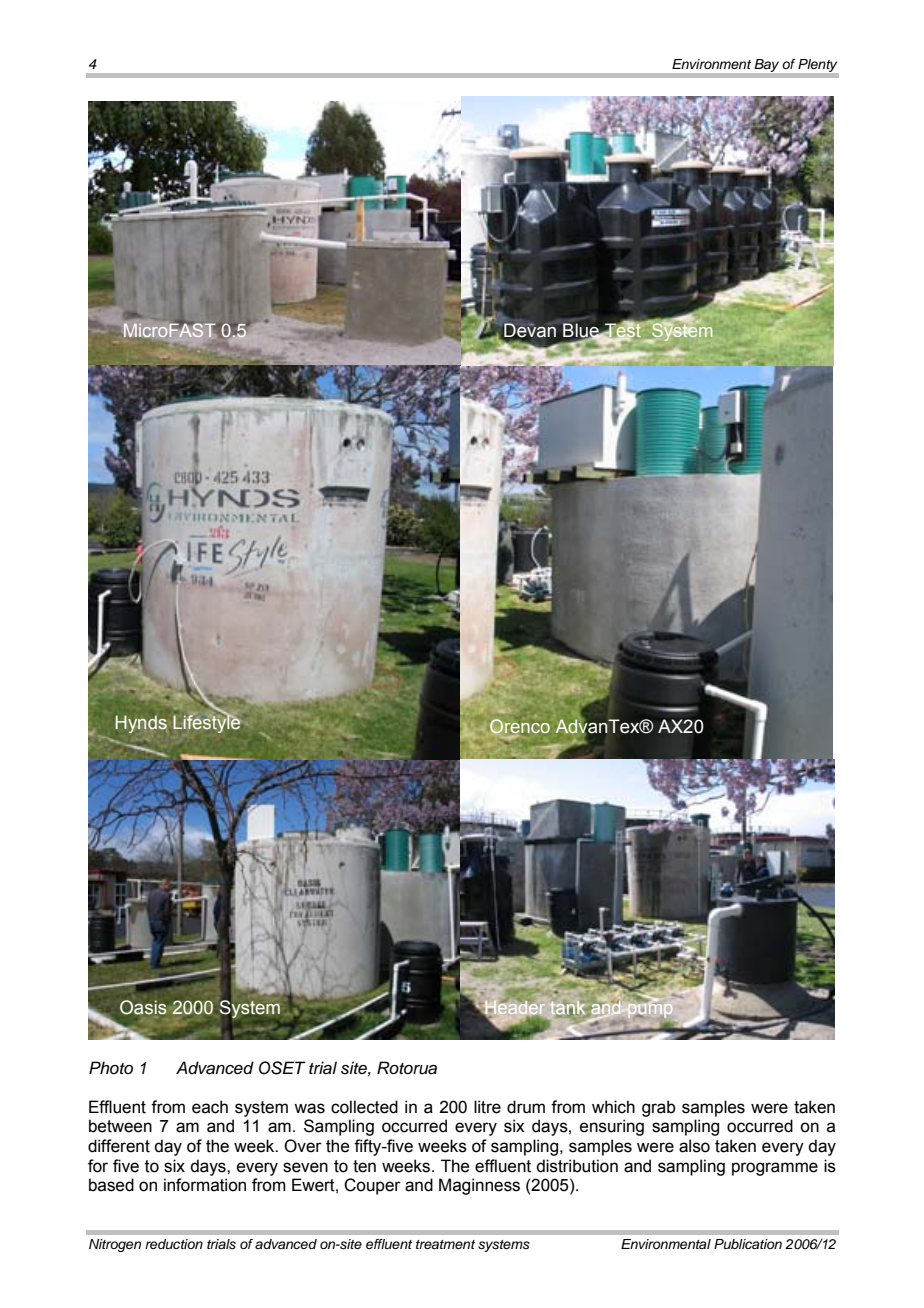 The image size is (924, 1308). What do you see at coordinates (487, 1107) in the screenshot?
I see `litre` at bounding box center [487, 1107].
